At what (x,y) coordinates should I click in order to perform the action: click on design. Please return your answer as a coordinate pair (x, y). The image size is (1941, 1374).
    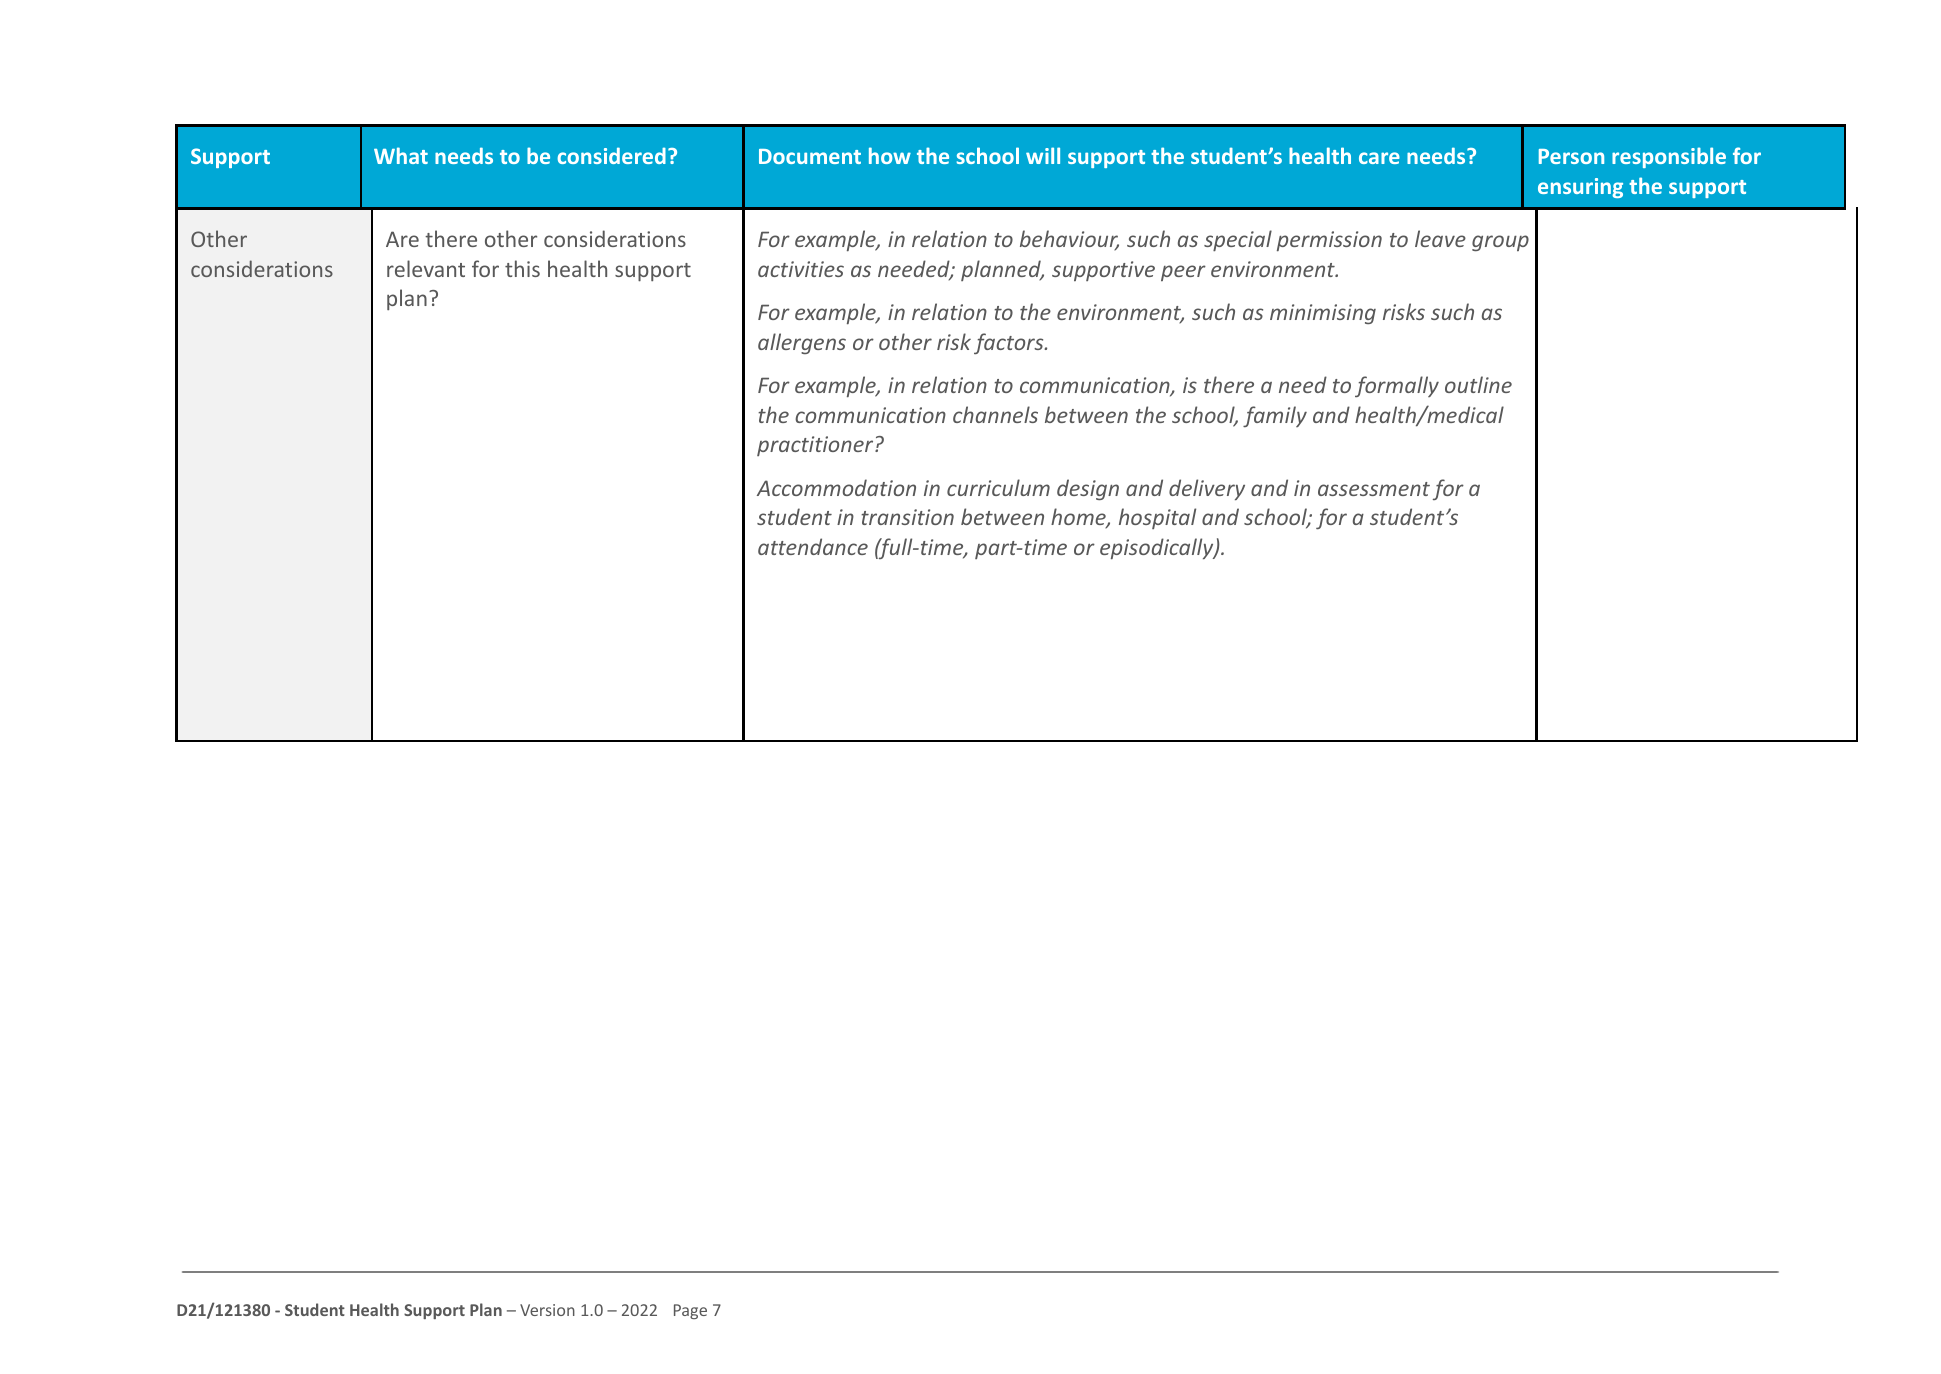
    Looking at the image, I should click on (1088, 489).
